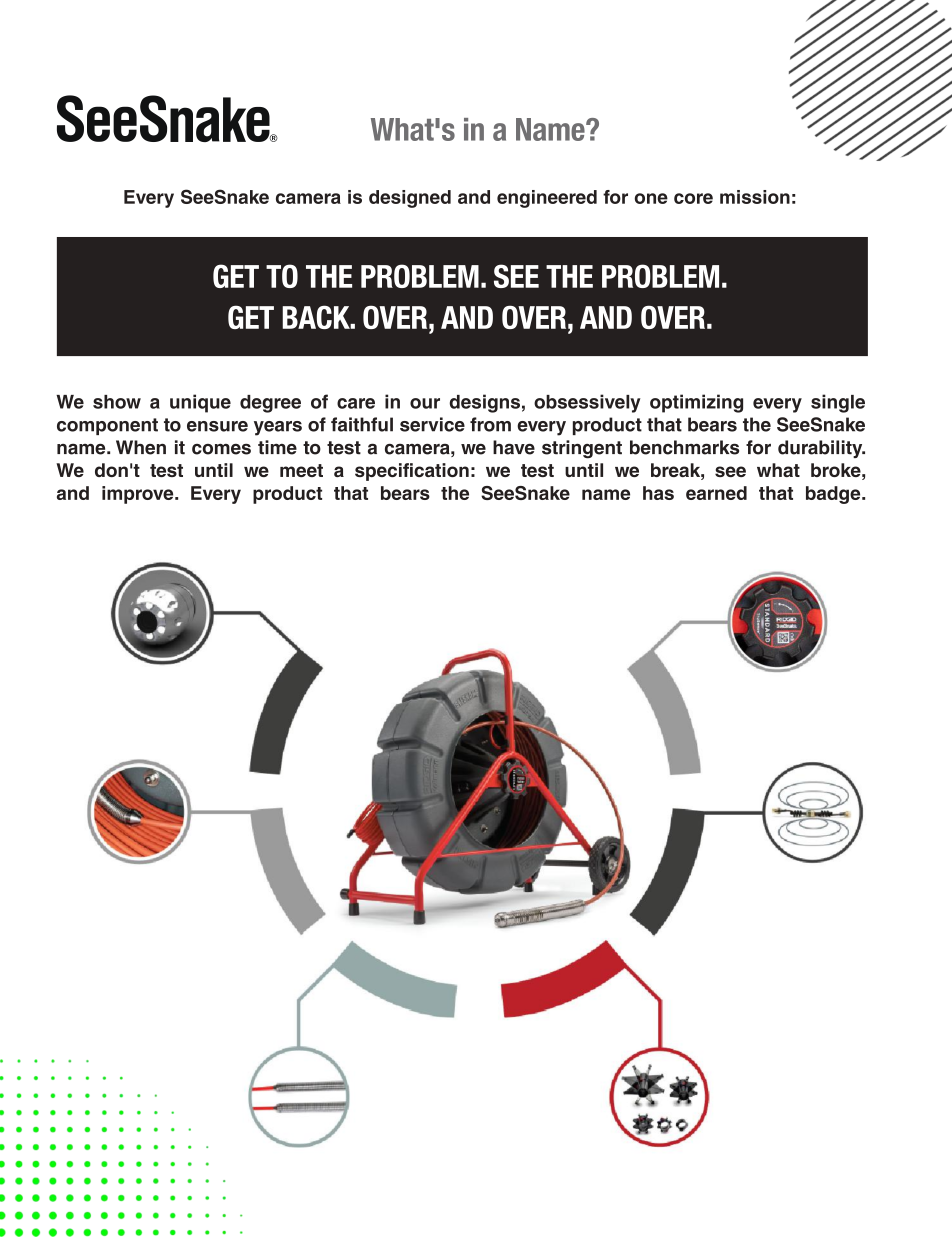  Describe the element at coordinates (425, 403) in the screenshot. I see `our` at that location.
